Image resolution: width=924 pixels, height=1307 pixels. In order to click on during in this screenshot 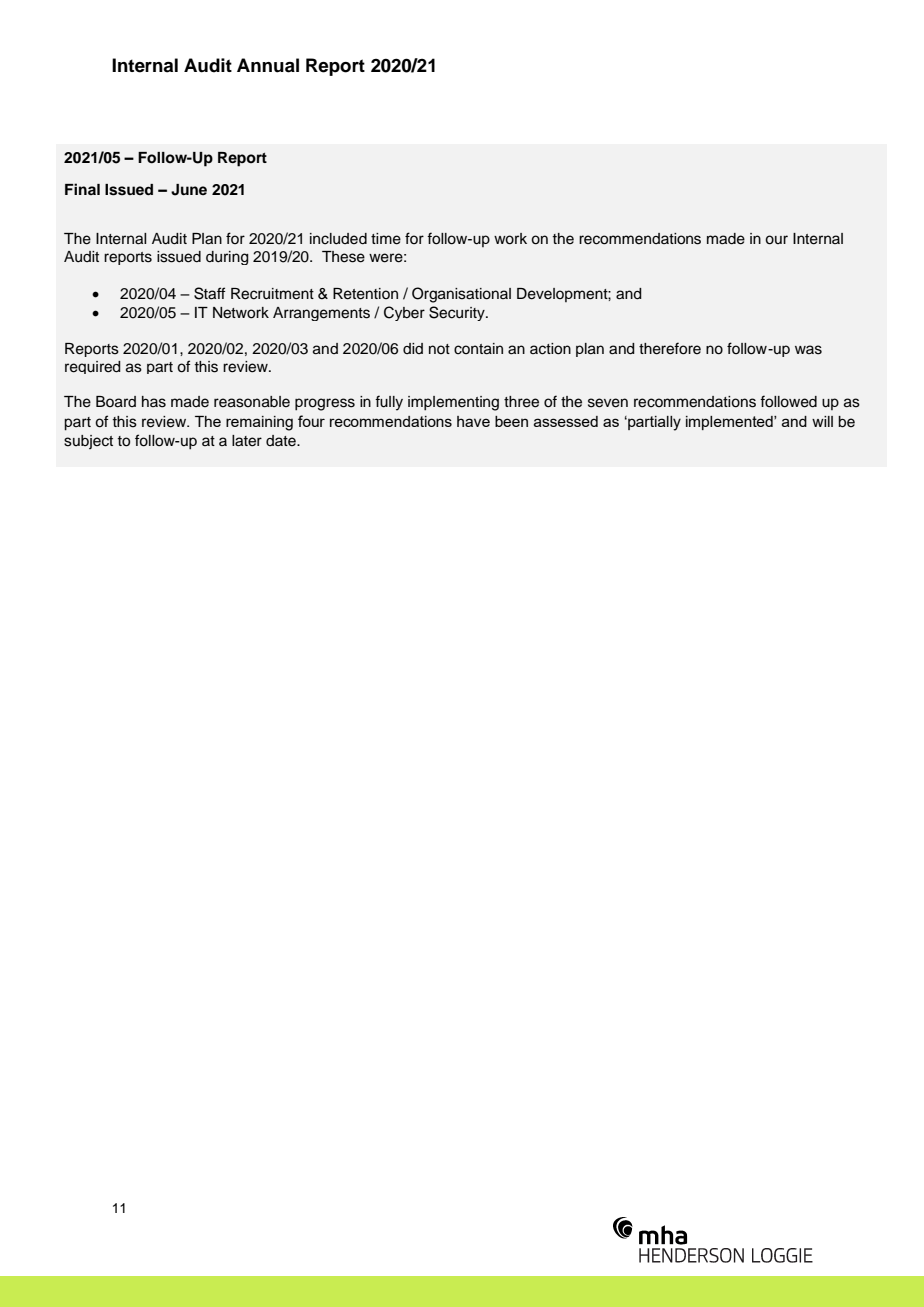, I will do `click(227, 258)`.
